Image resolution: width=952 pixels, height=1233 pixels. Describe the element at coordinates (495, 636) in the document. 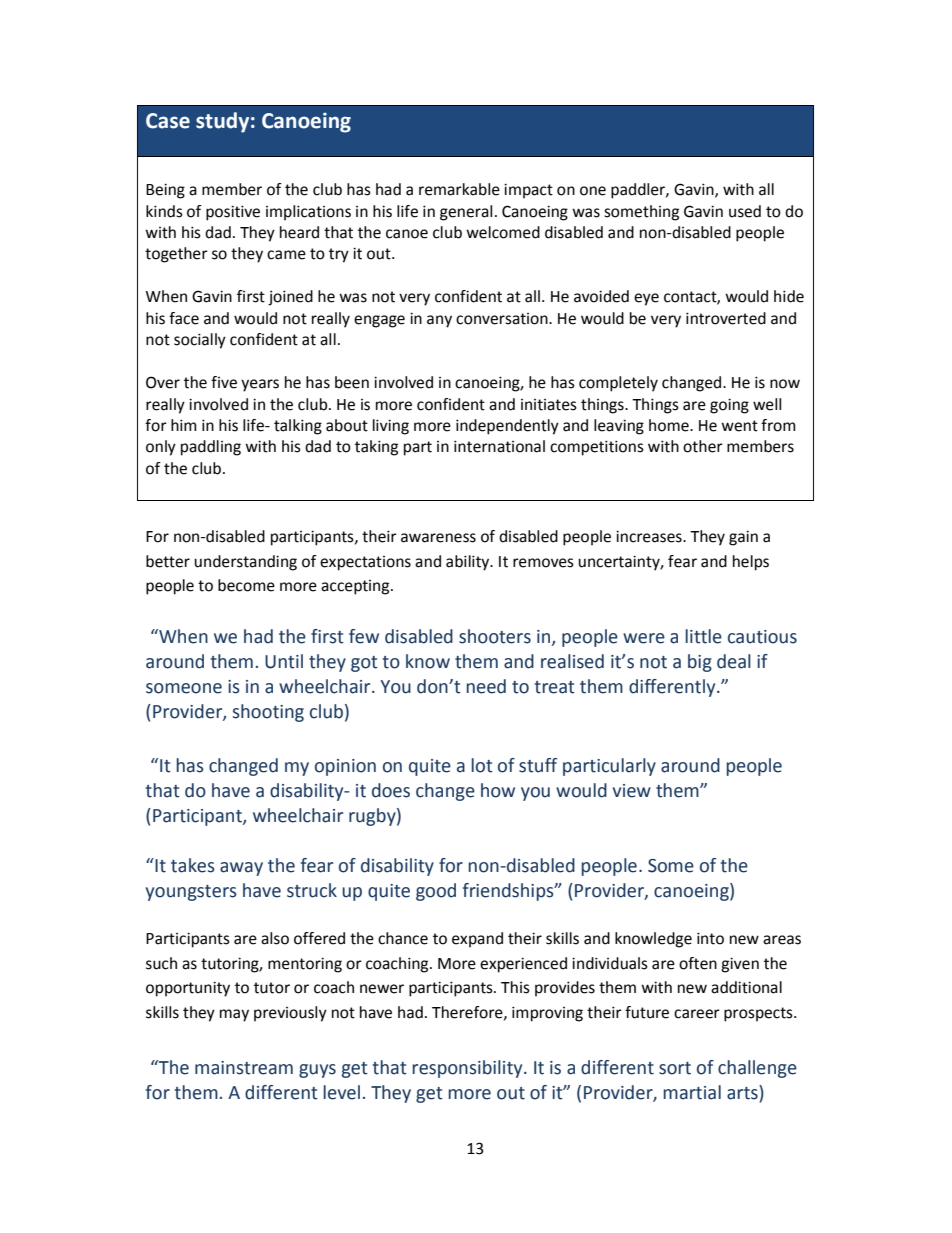

I see `shooters` at that location.
